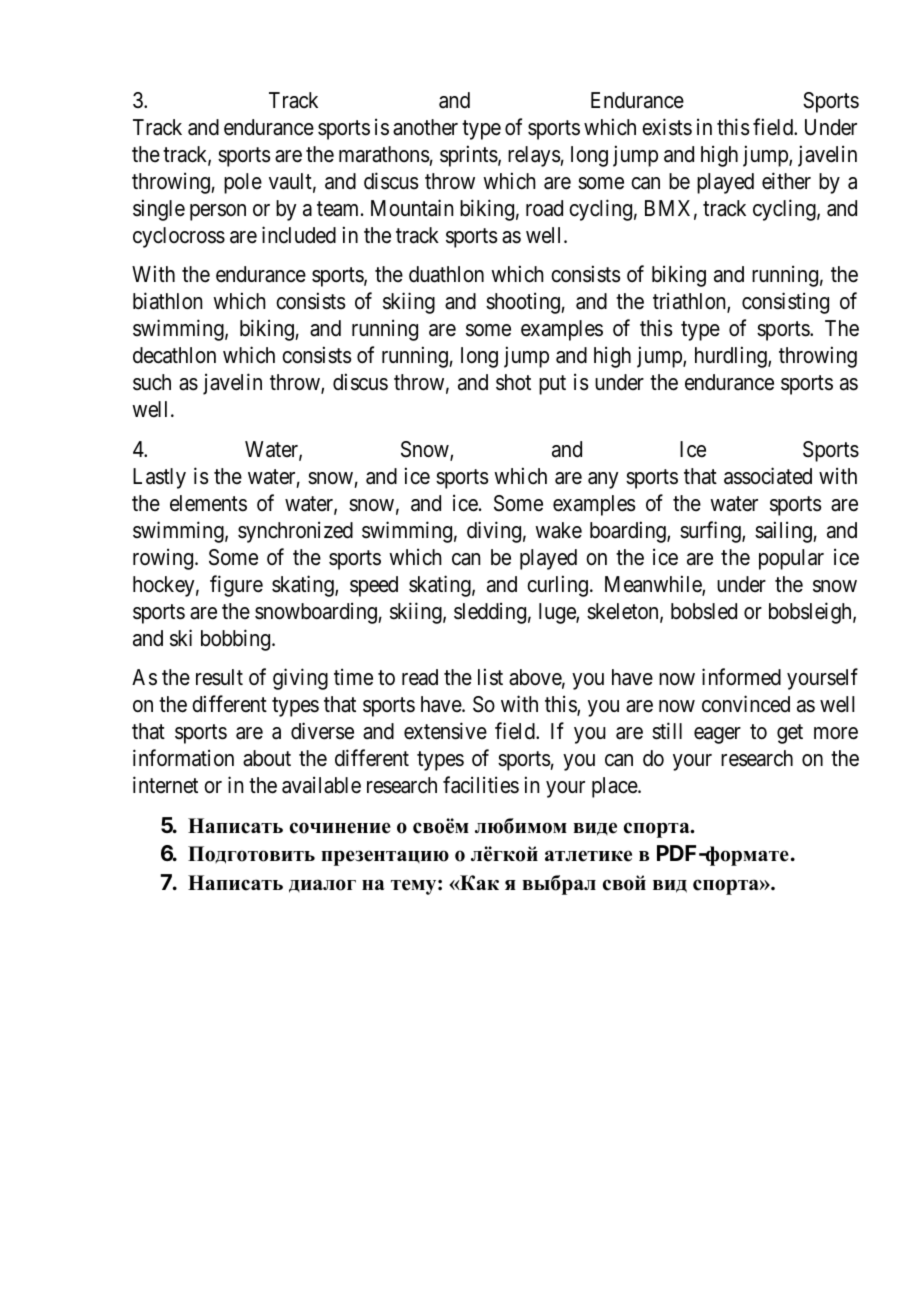  Describe the element at coordinates (243, 183) in the page. I see `pole` at that location.
